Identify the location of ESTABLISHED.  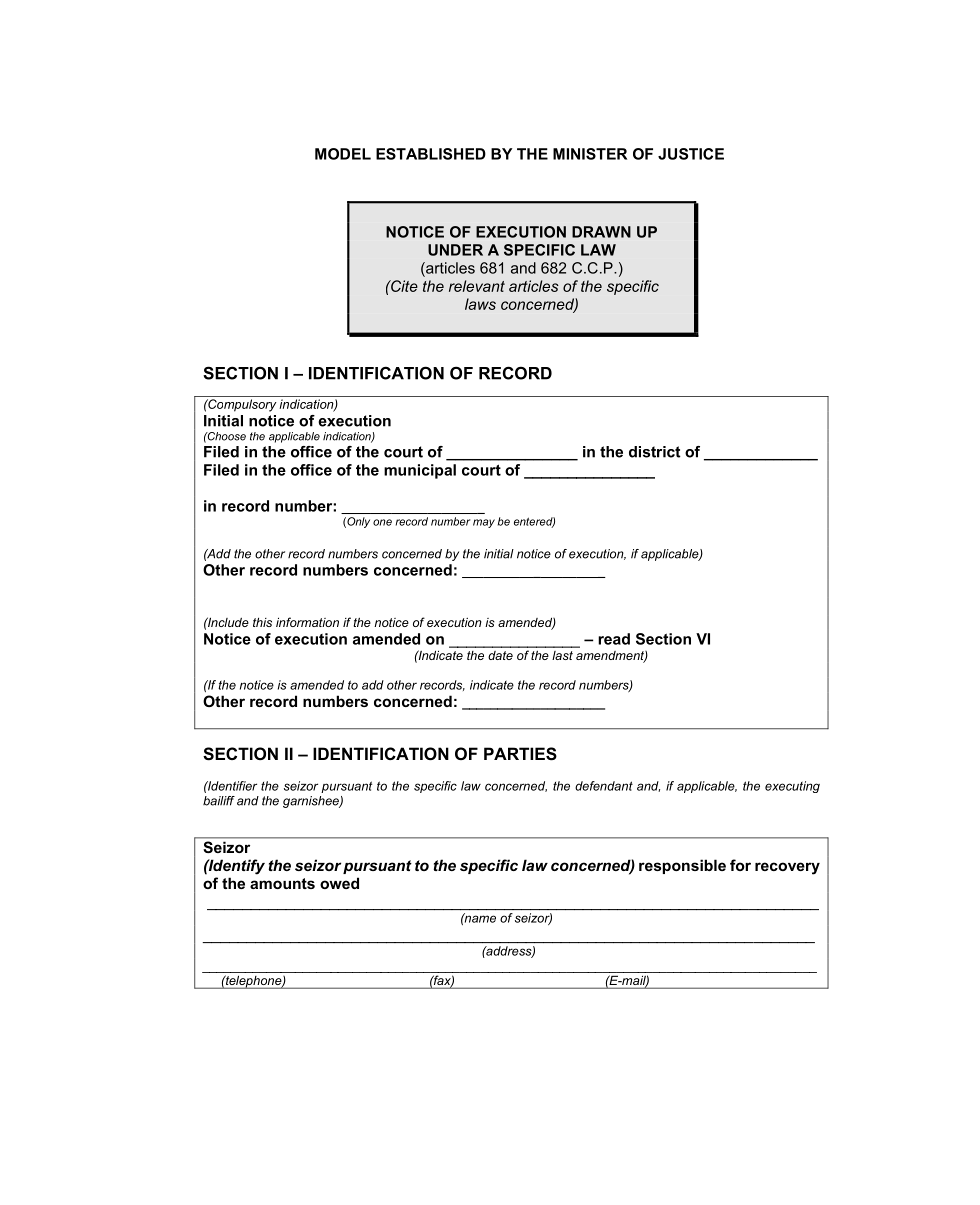
(431, 154).
